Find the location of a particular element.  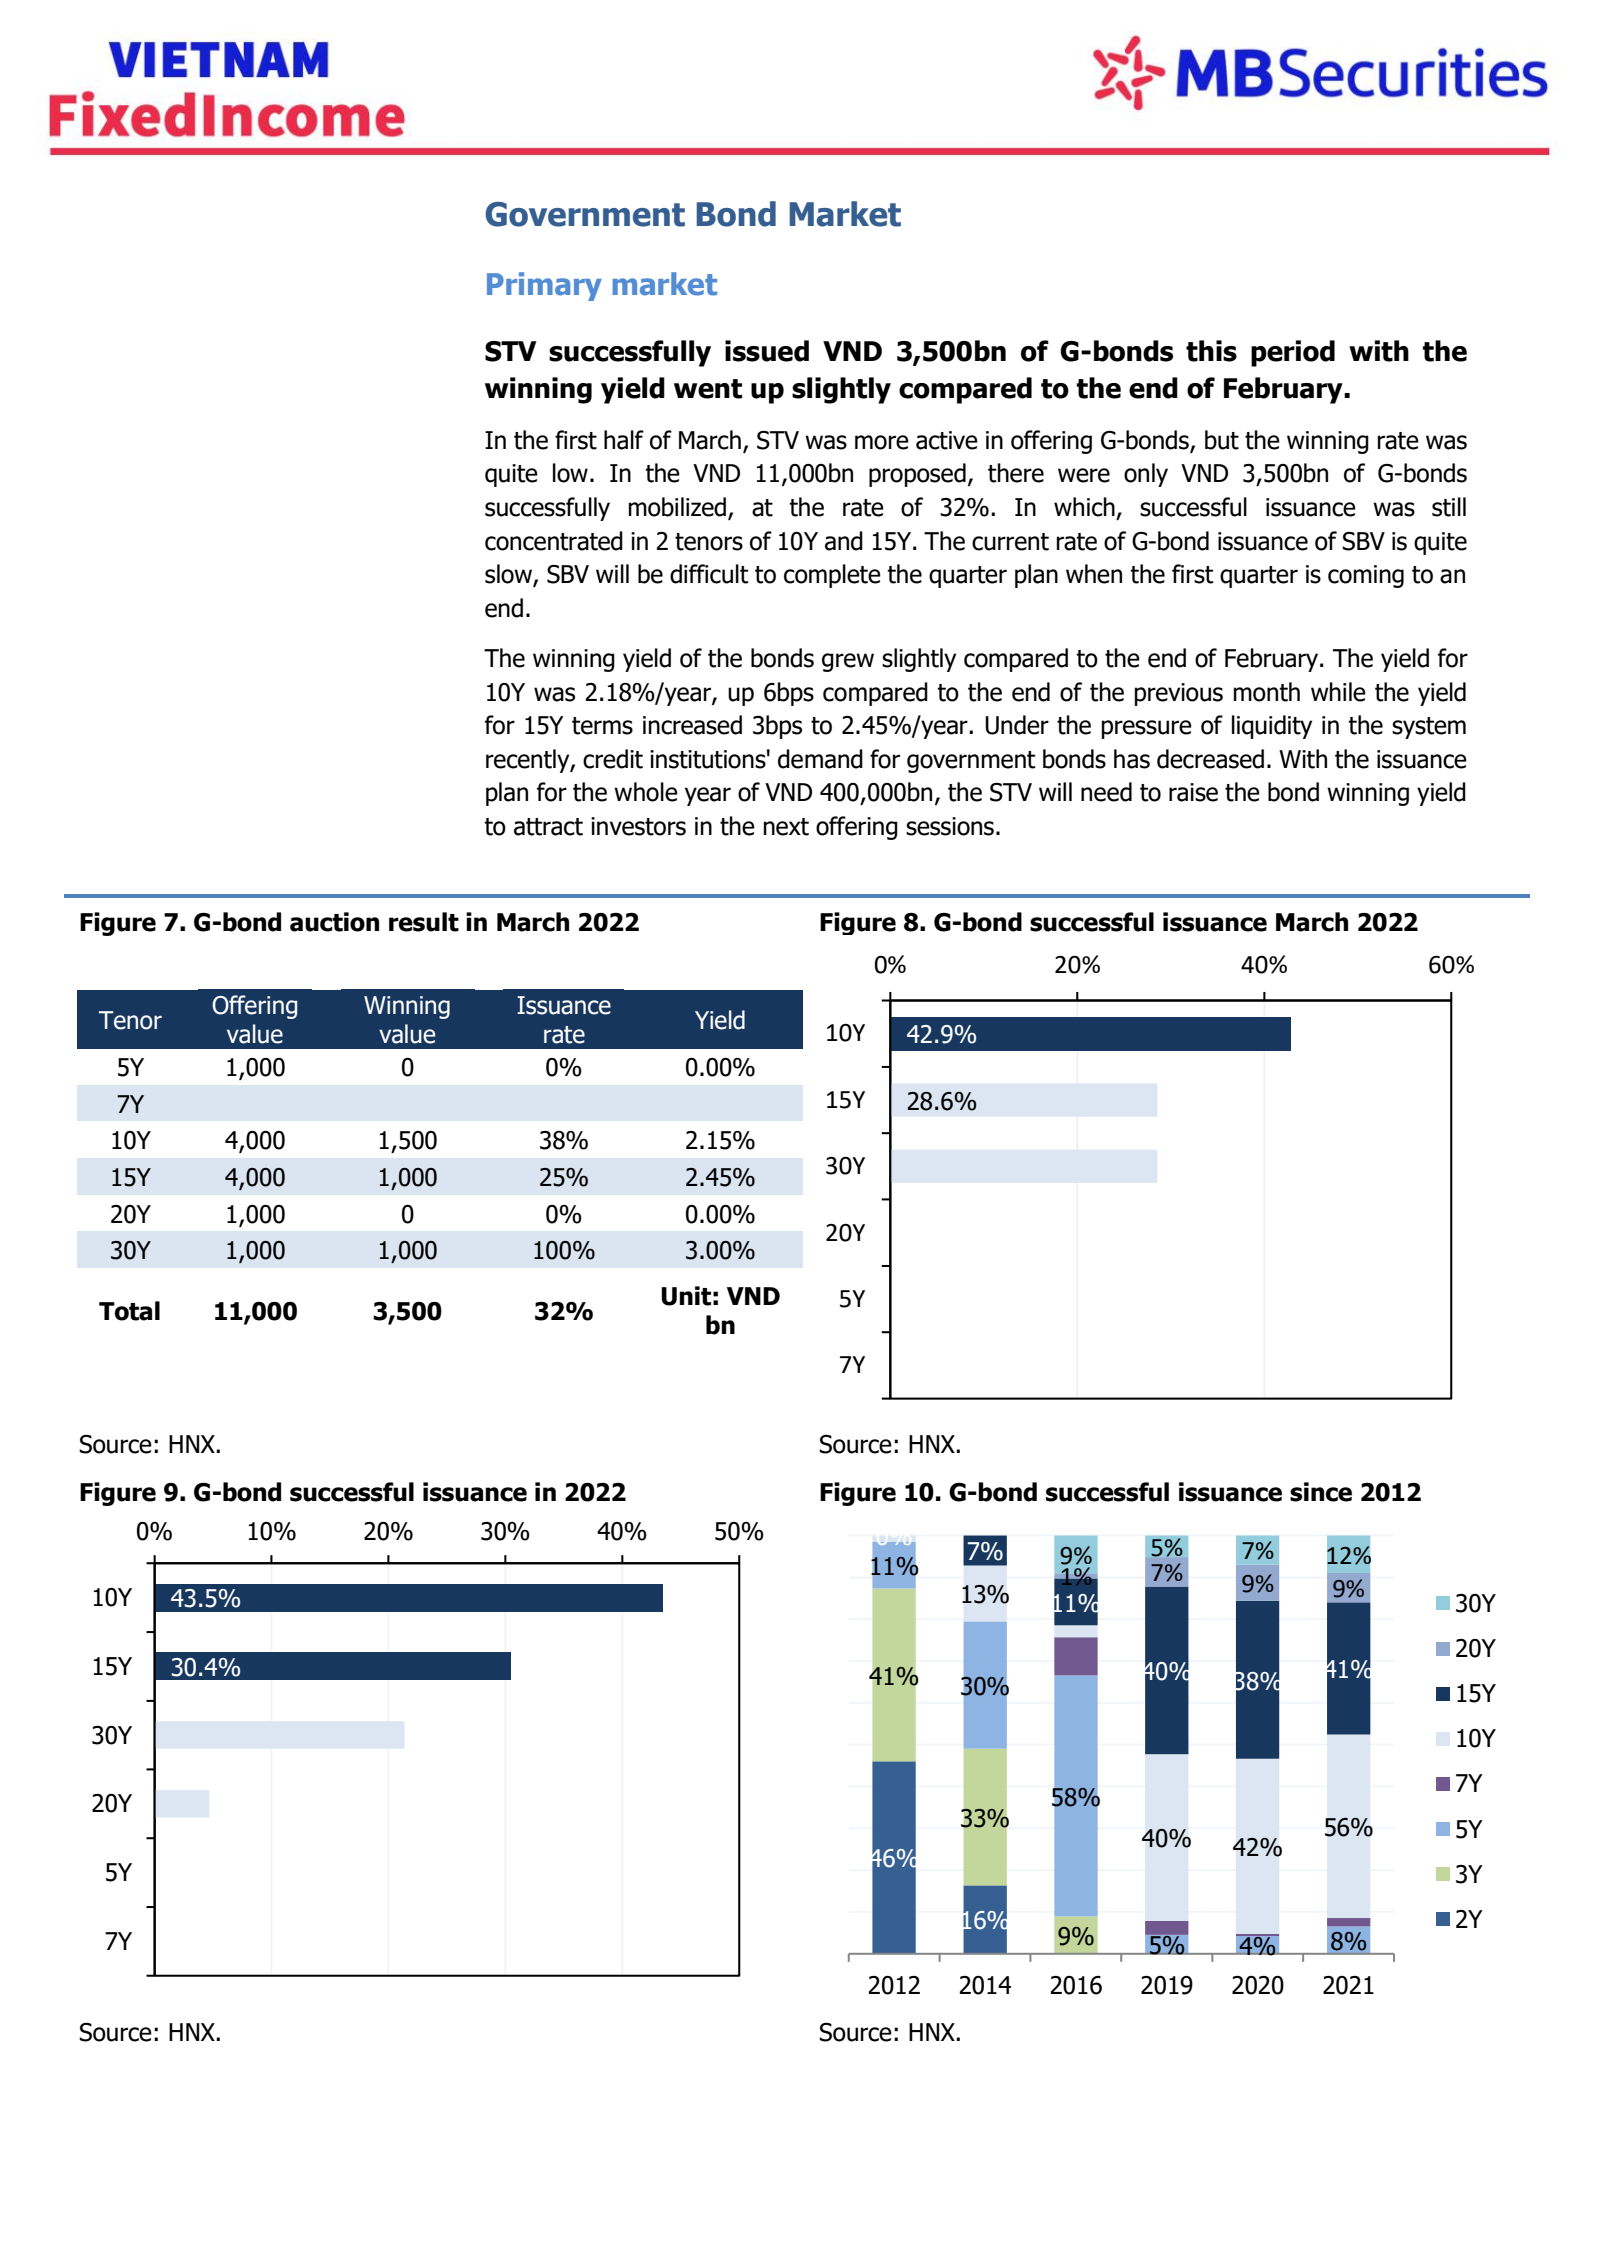

issued is located at coordinates (767, 351).
